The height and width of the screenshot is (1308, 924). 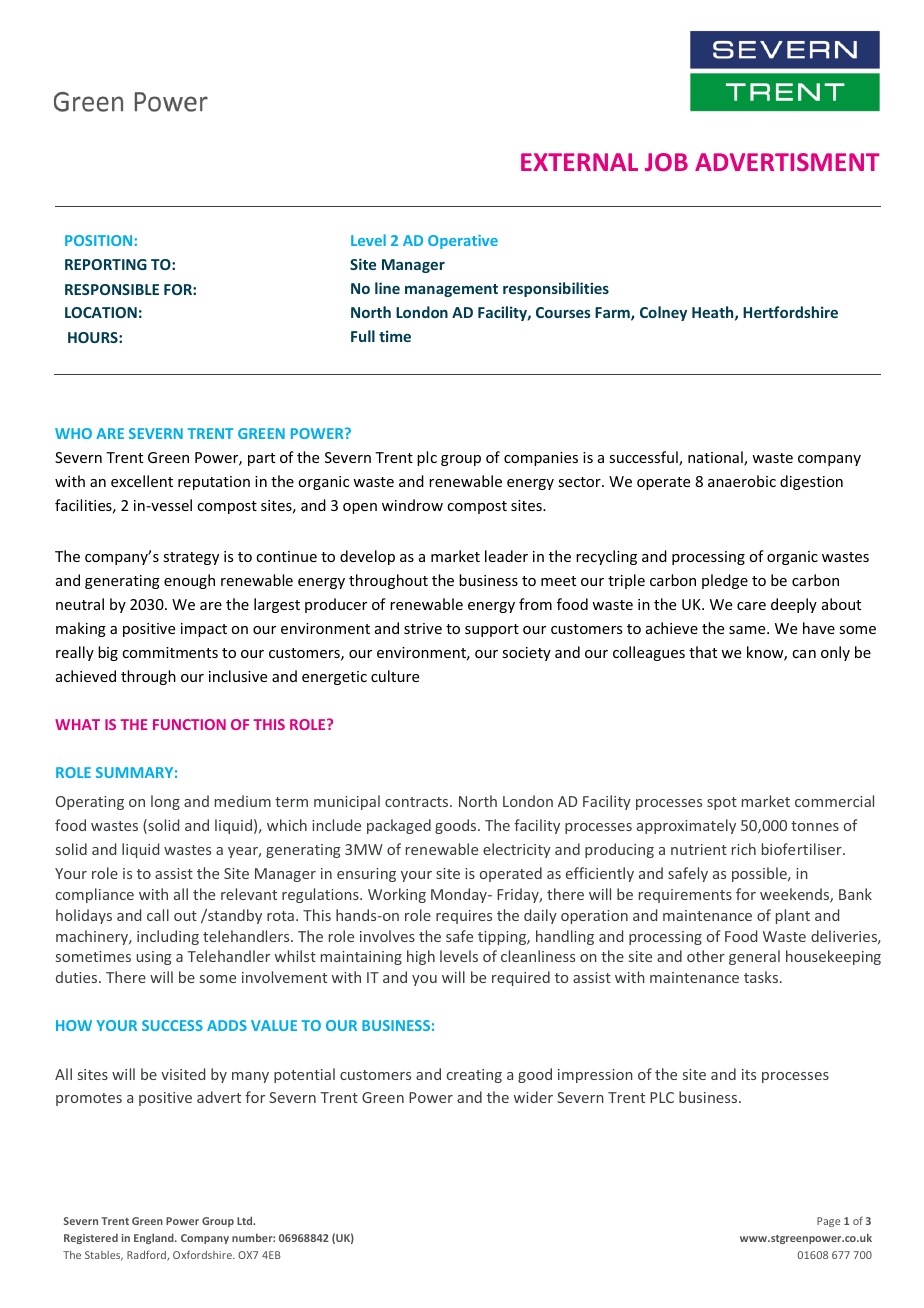 What do you see at coordinates (725, 581) in the screenshot?
I see `pledge` at bounding box center [725, 581].
